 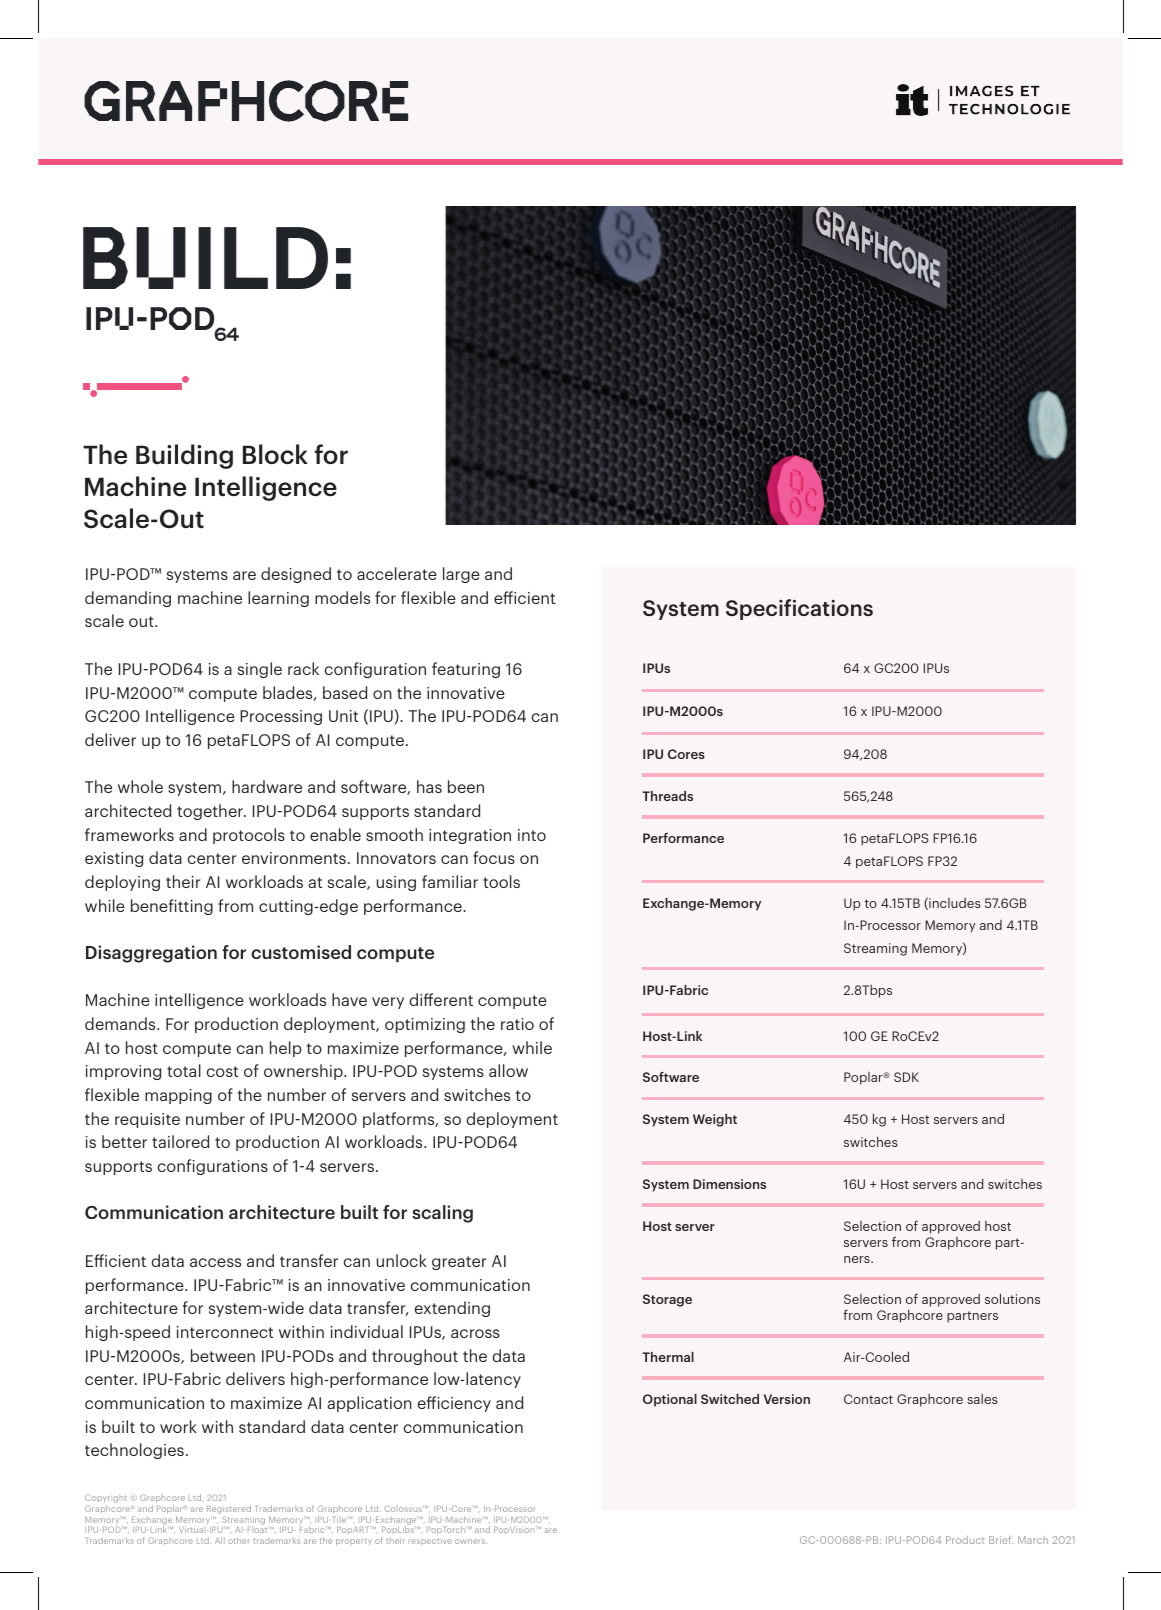 What do you see at coordinates (906, 1077) in the image?
I see `SDK` at bounding box center [906, 1077].
